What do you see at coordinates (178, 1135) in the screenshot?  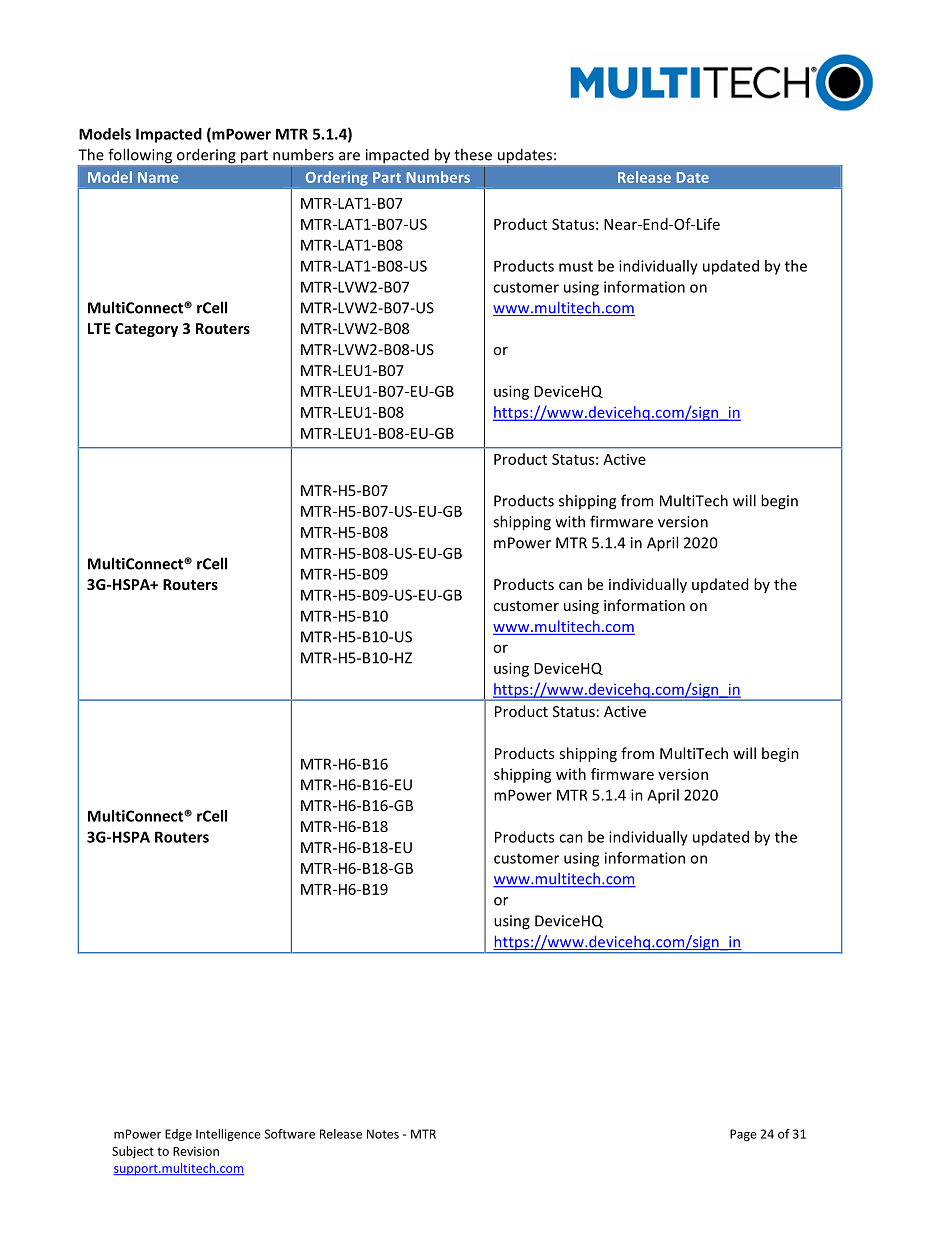 I see `Edge` at bounding box center [178, 1135].
